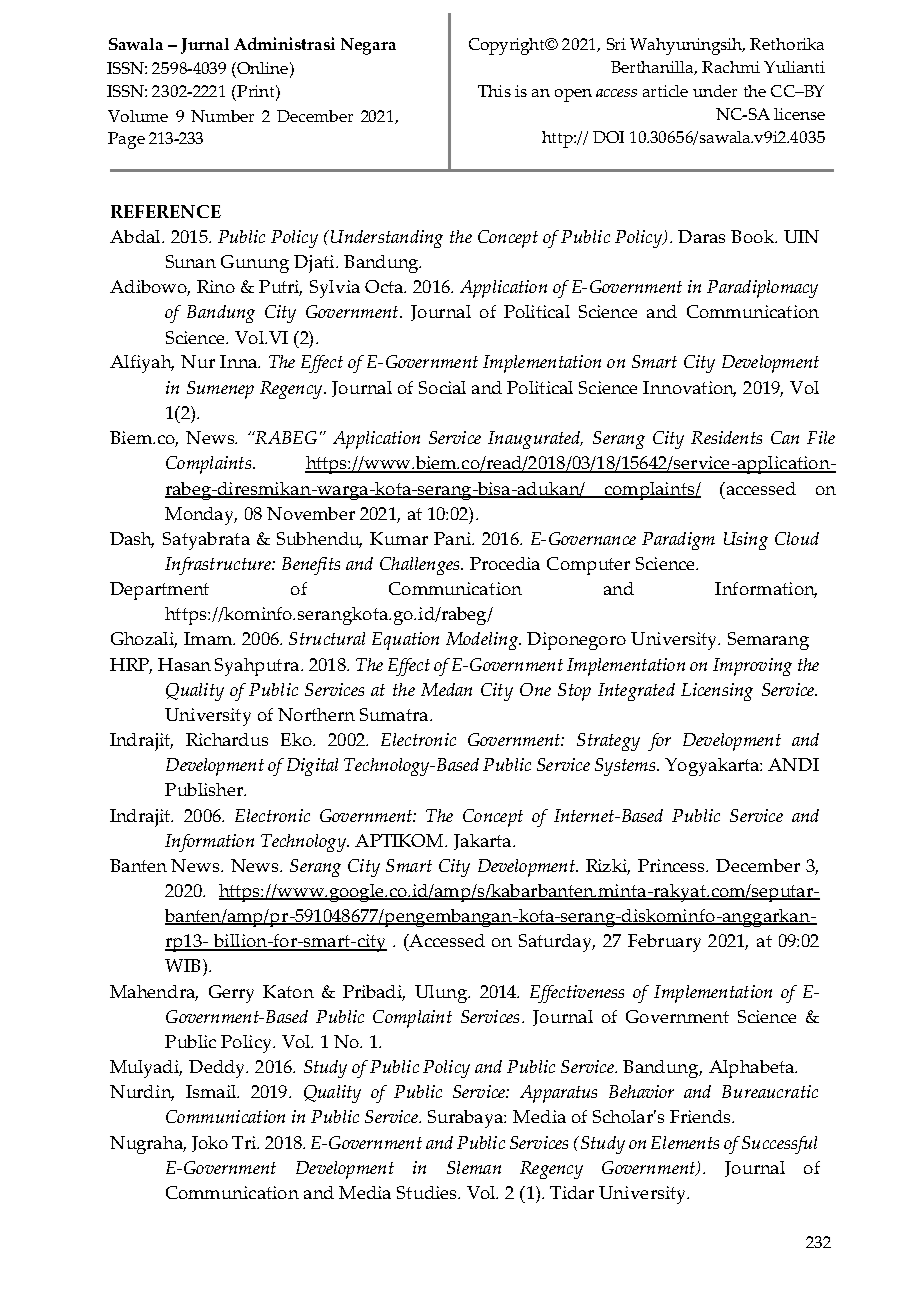 The image size is (924, 1308). Describe the element at coordinates (535, 440) in the page. I see `Inaugurated` at that location.
